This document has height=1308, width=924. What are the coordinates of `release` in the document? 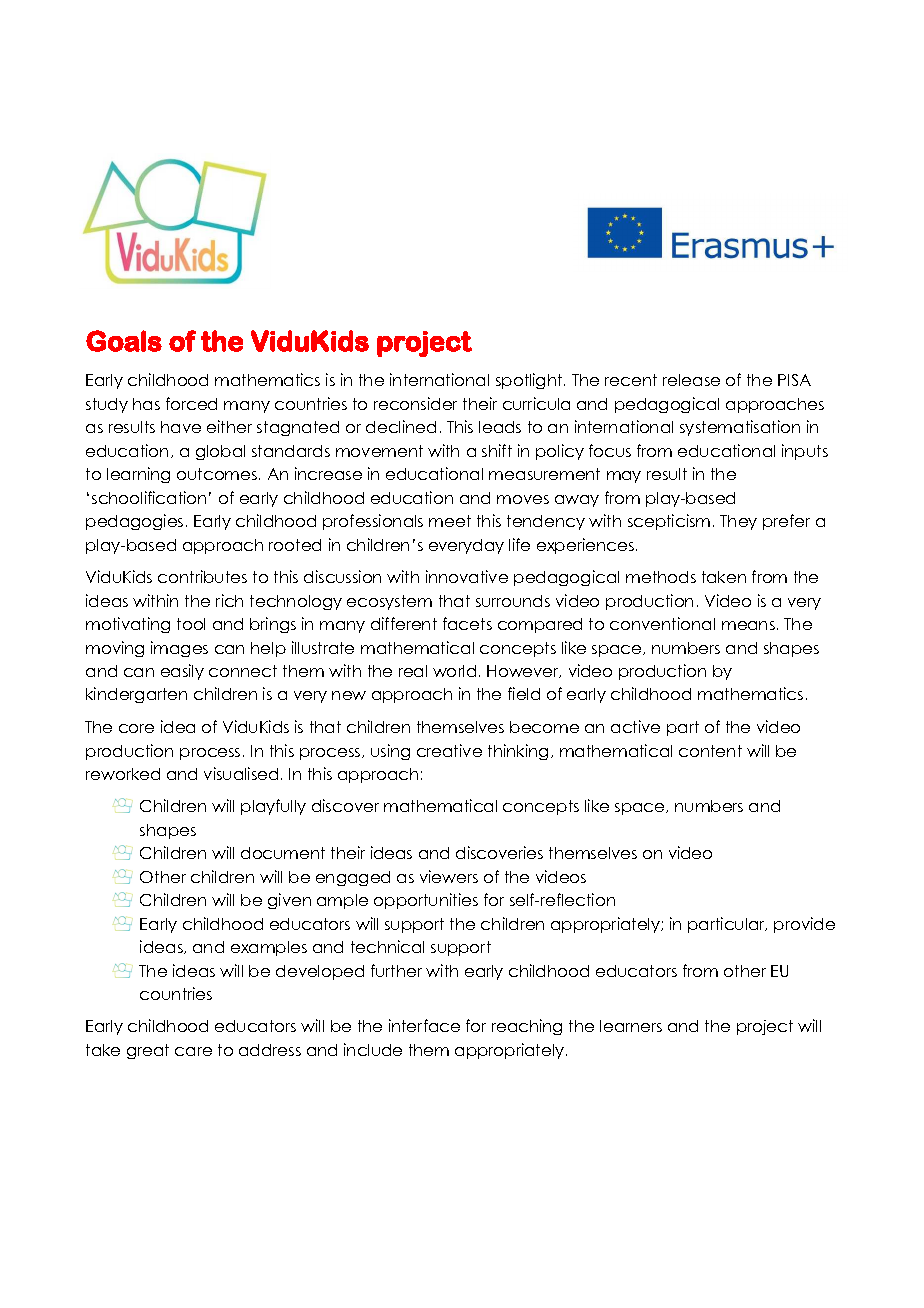 It's located at (691, 380).
